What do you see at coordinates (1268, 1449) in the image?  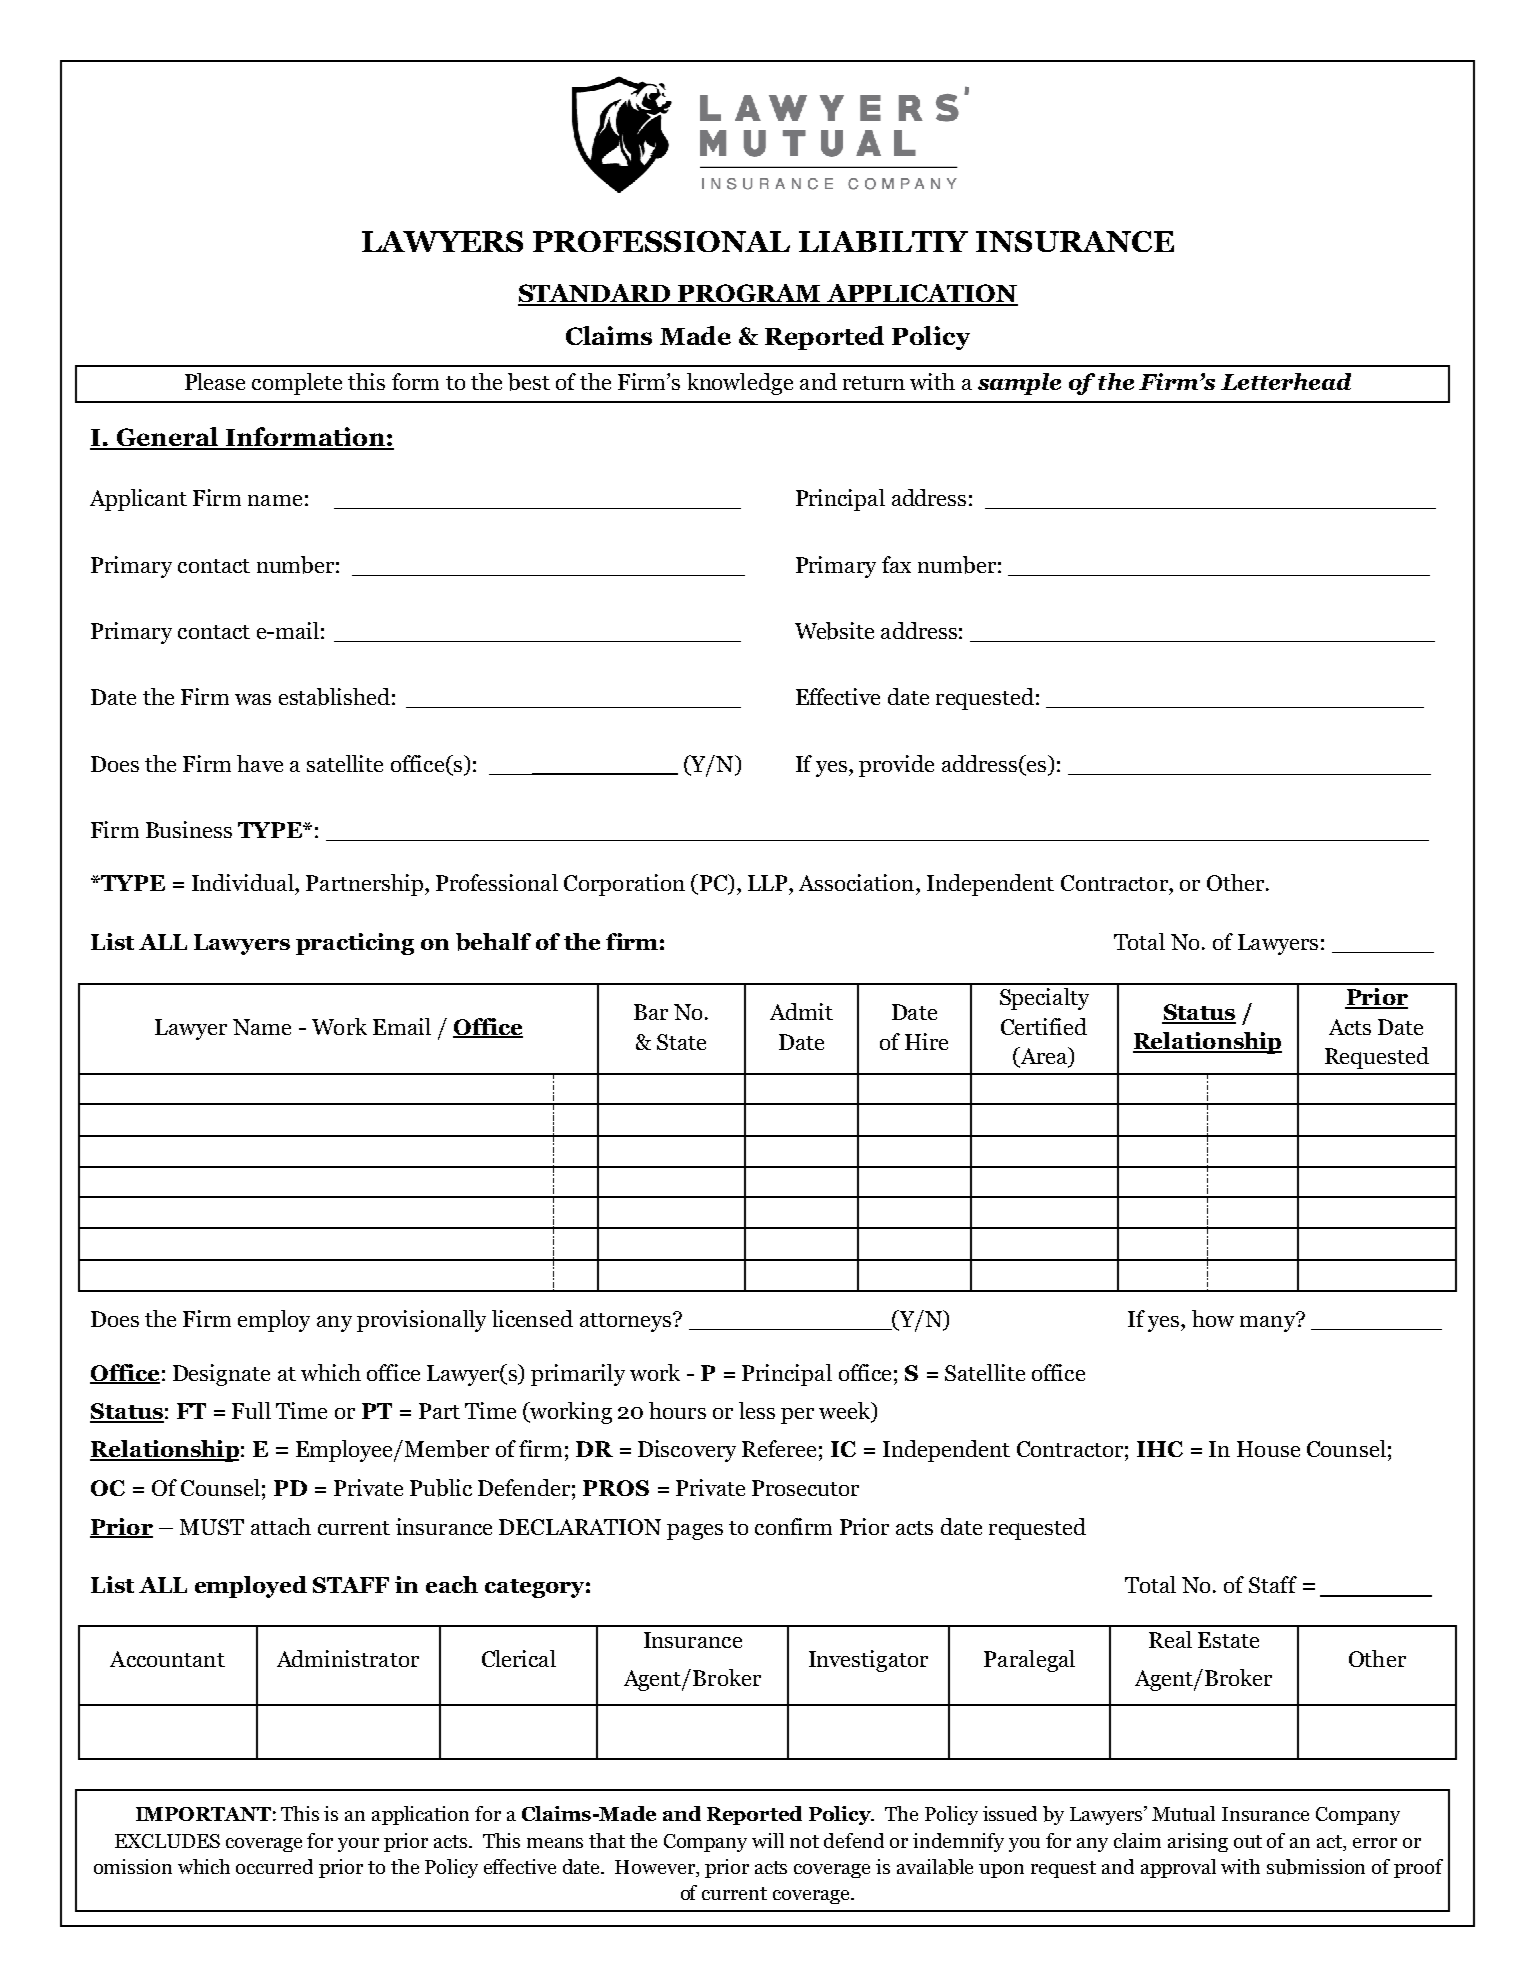 I see `House` at bounding box center [1268, 1449].
